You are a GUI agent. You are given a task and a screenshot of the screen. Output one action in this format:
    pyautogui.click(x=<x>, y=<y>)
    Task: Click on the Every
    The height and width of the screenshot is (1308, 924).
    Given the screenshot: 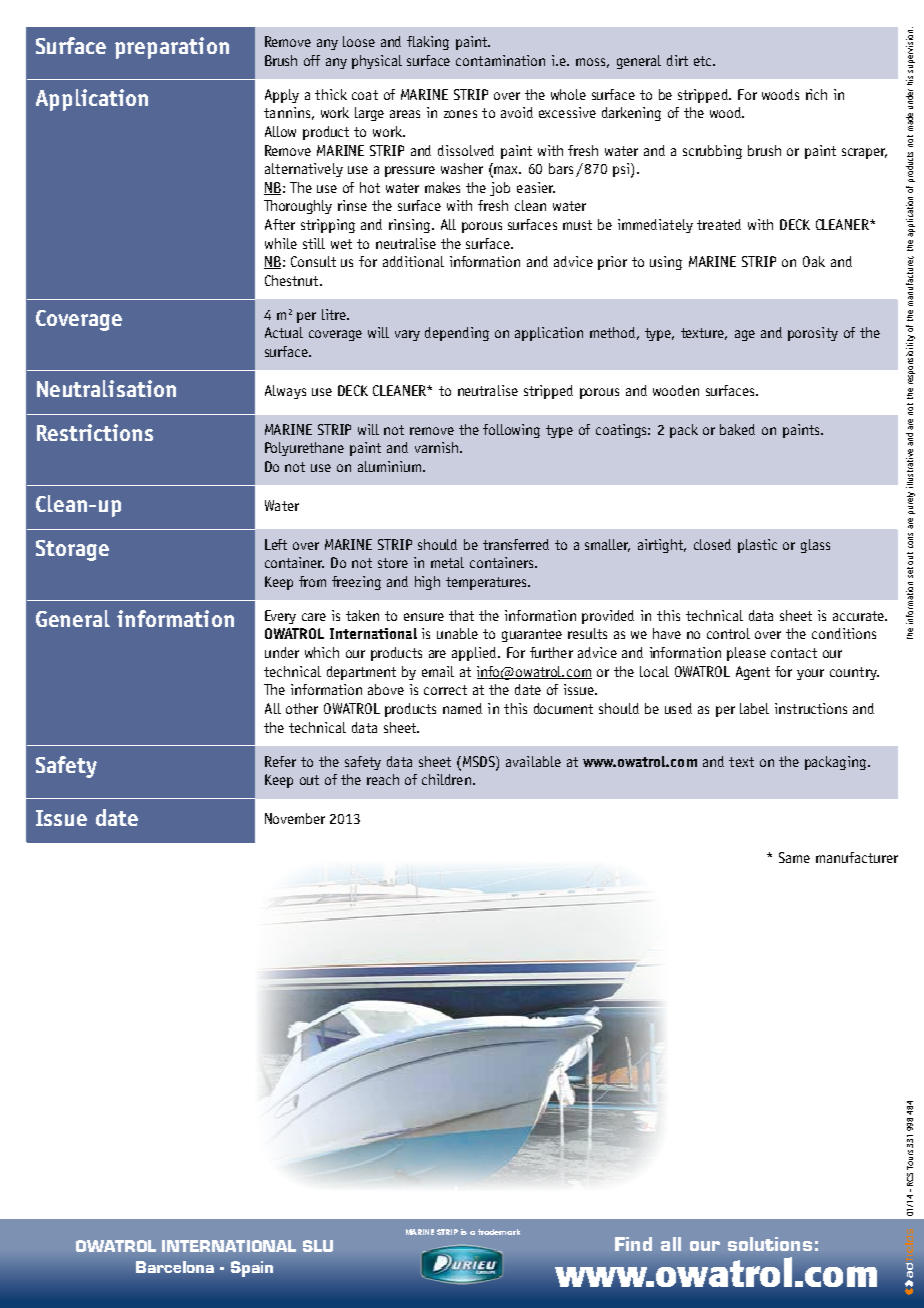 What is the action you would take?
    pyautogui.click(x=280, y=617)
